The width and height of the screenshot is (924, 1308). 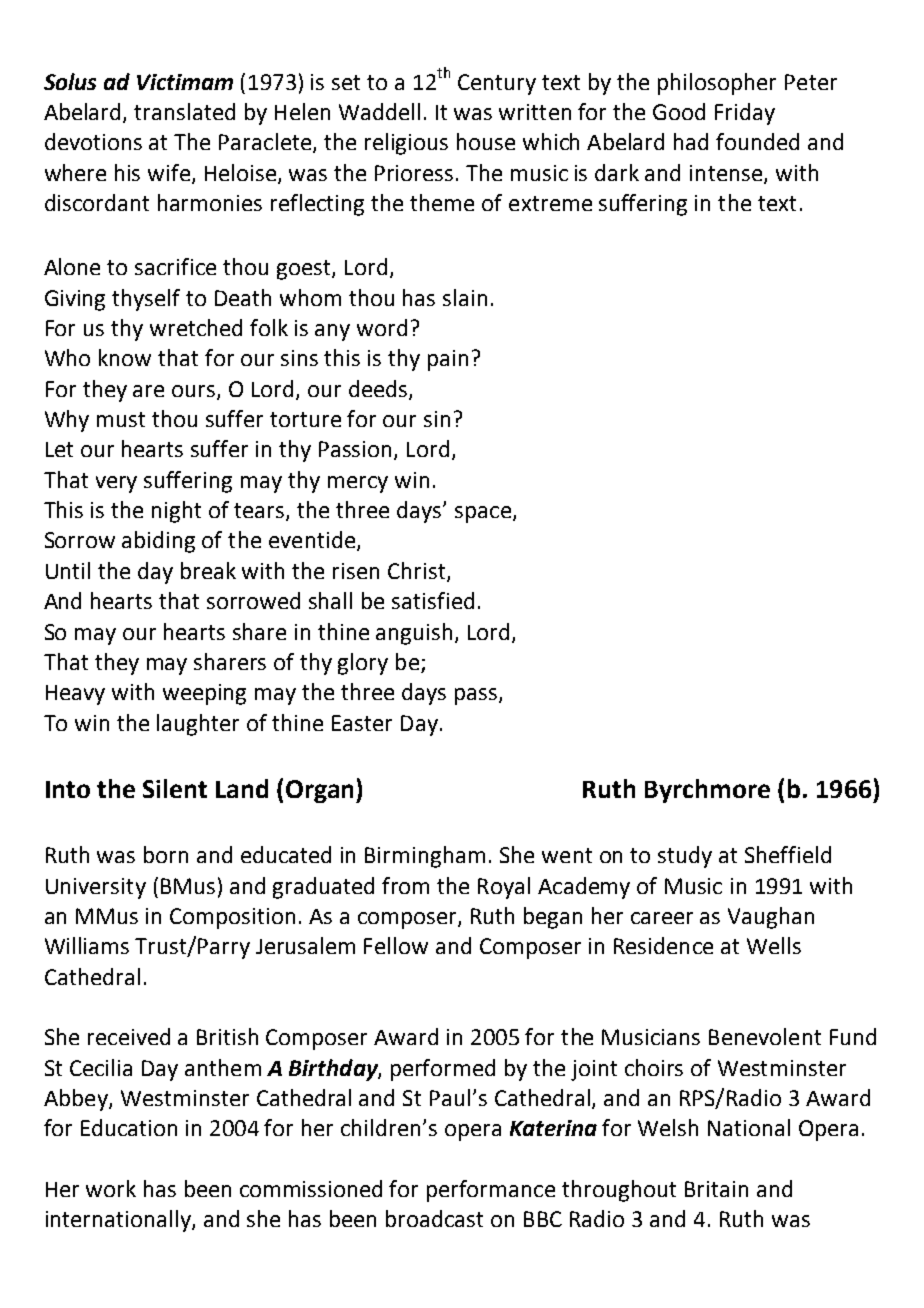 I want to click on very, so click(x=116, y=484).
